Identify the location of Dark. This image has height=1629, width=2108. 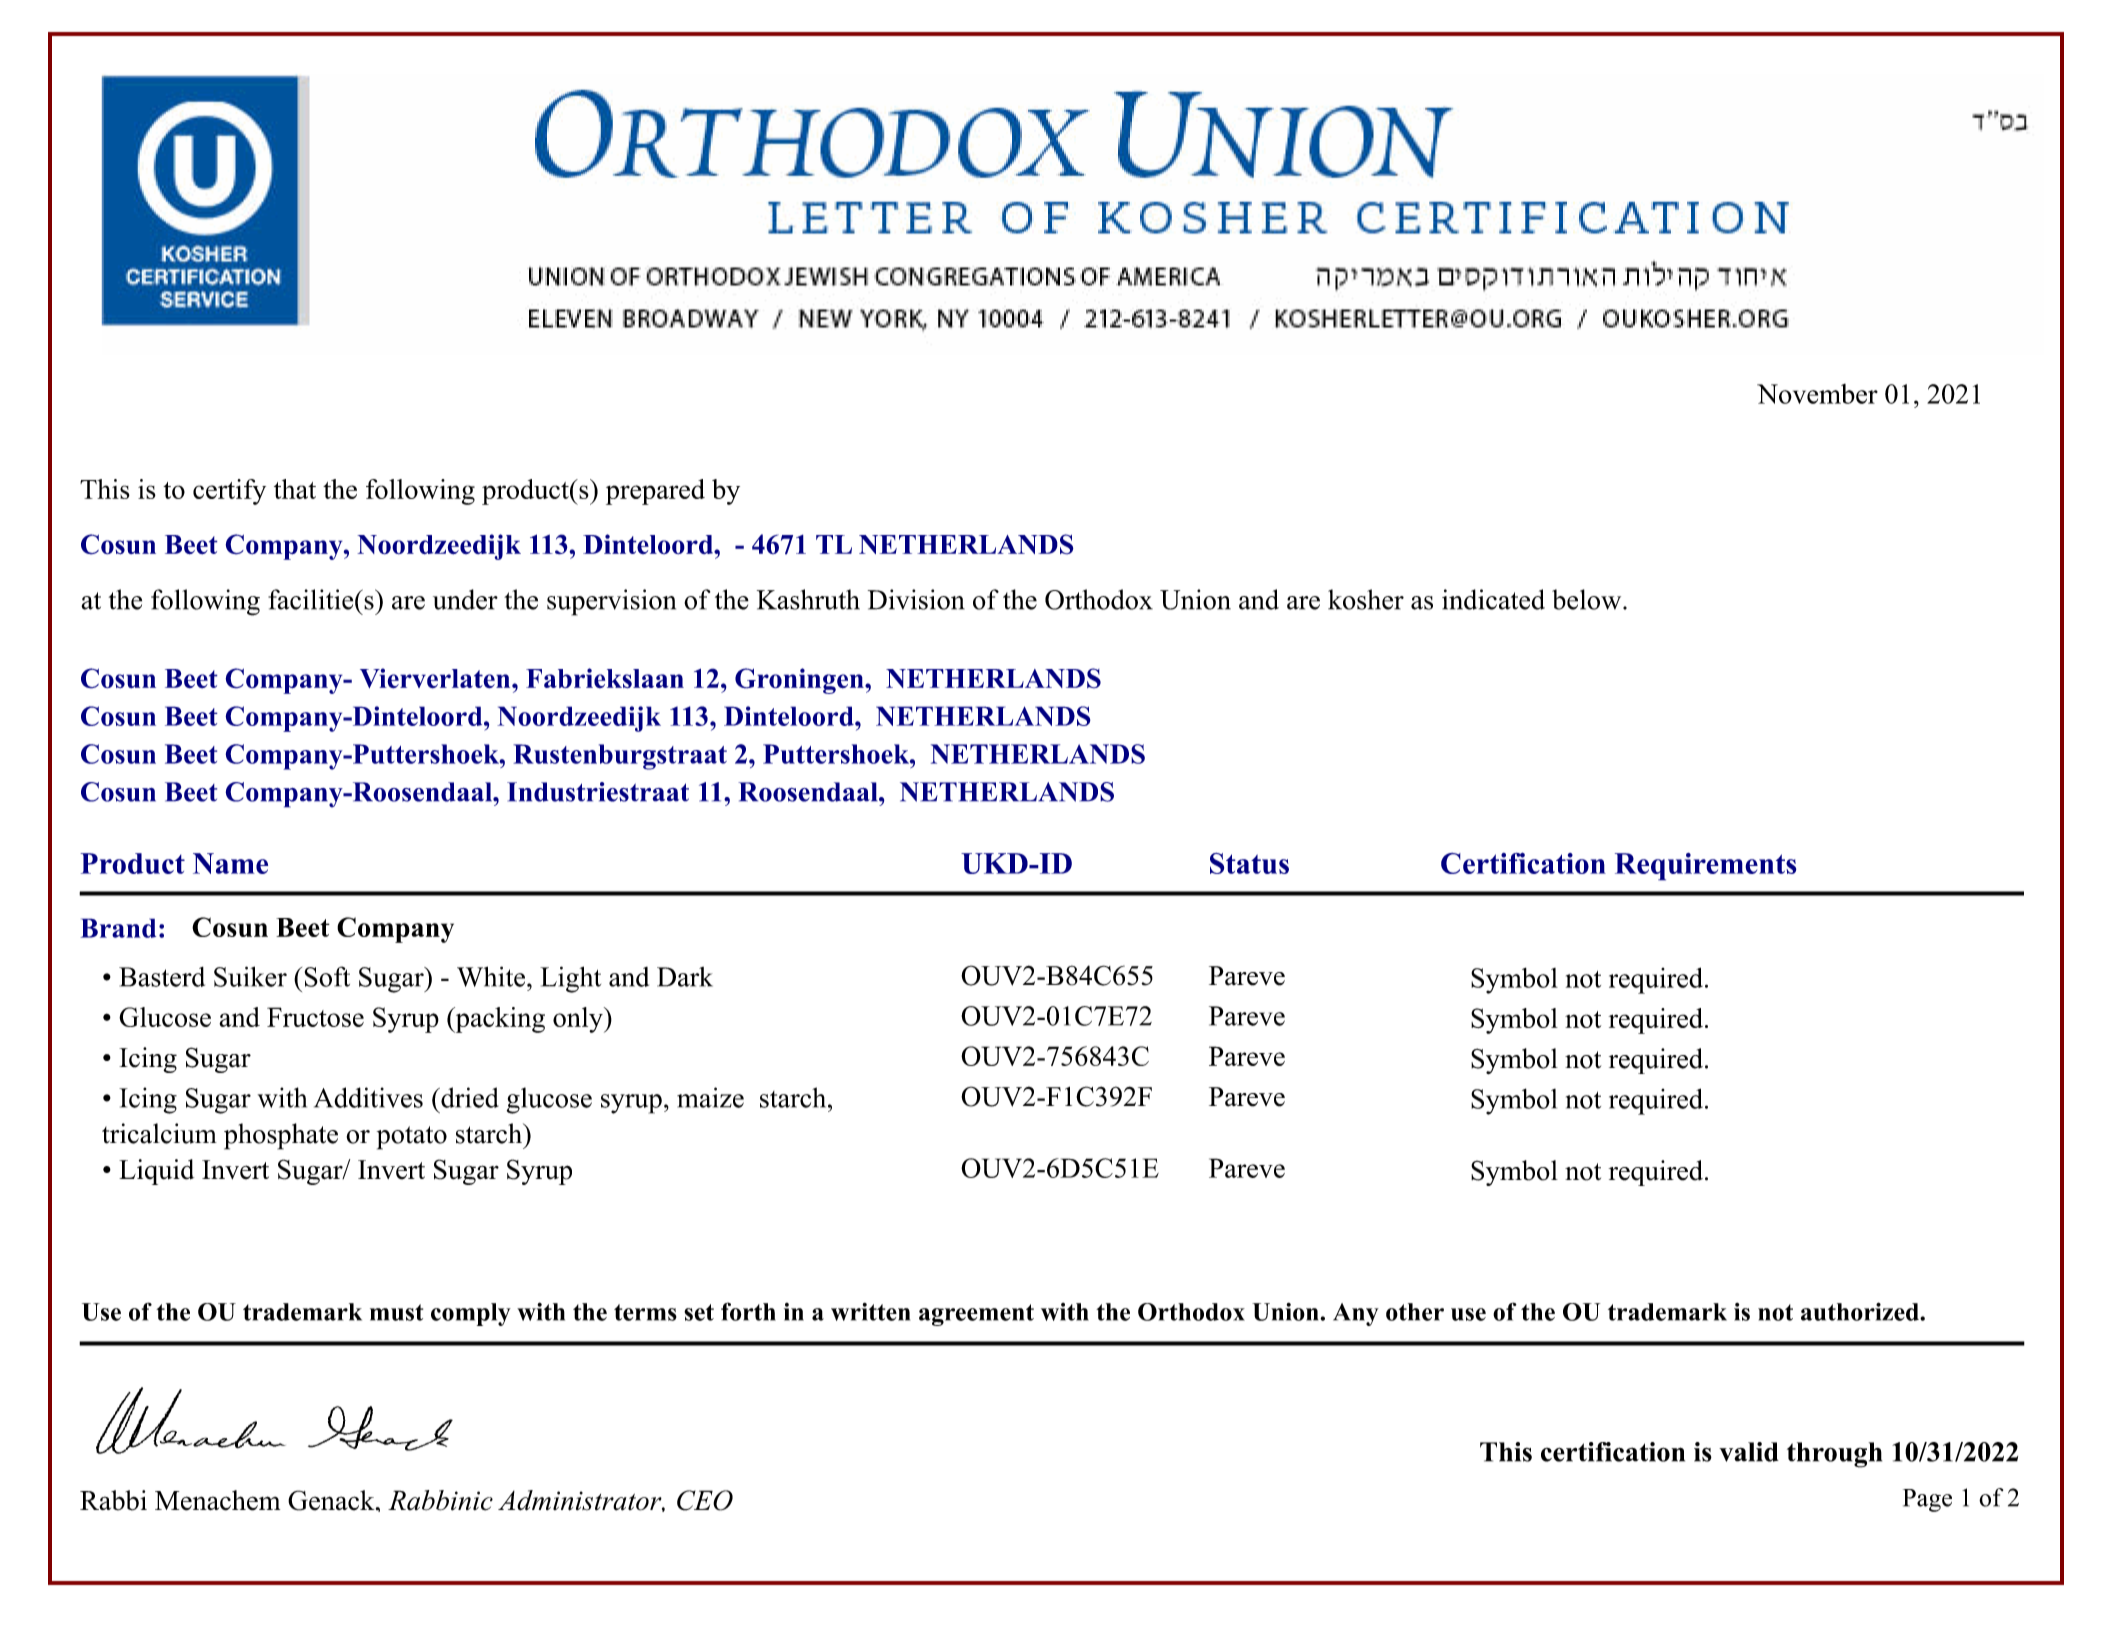
(685, 977).
